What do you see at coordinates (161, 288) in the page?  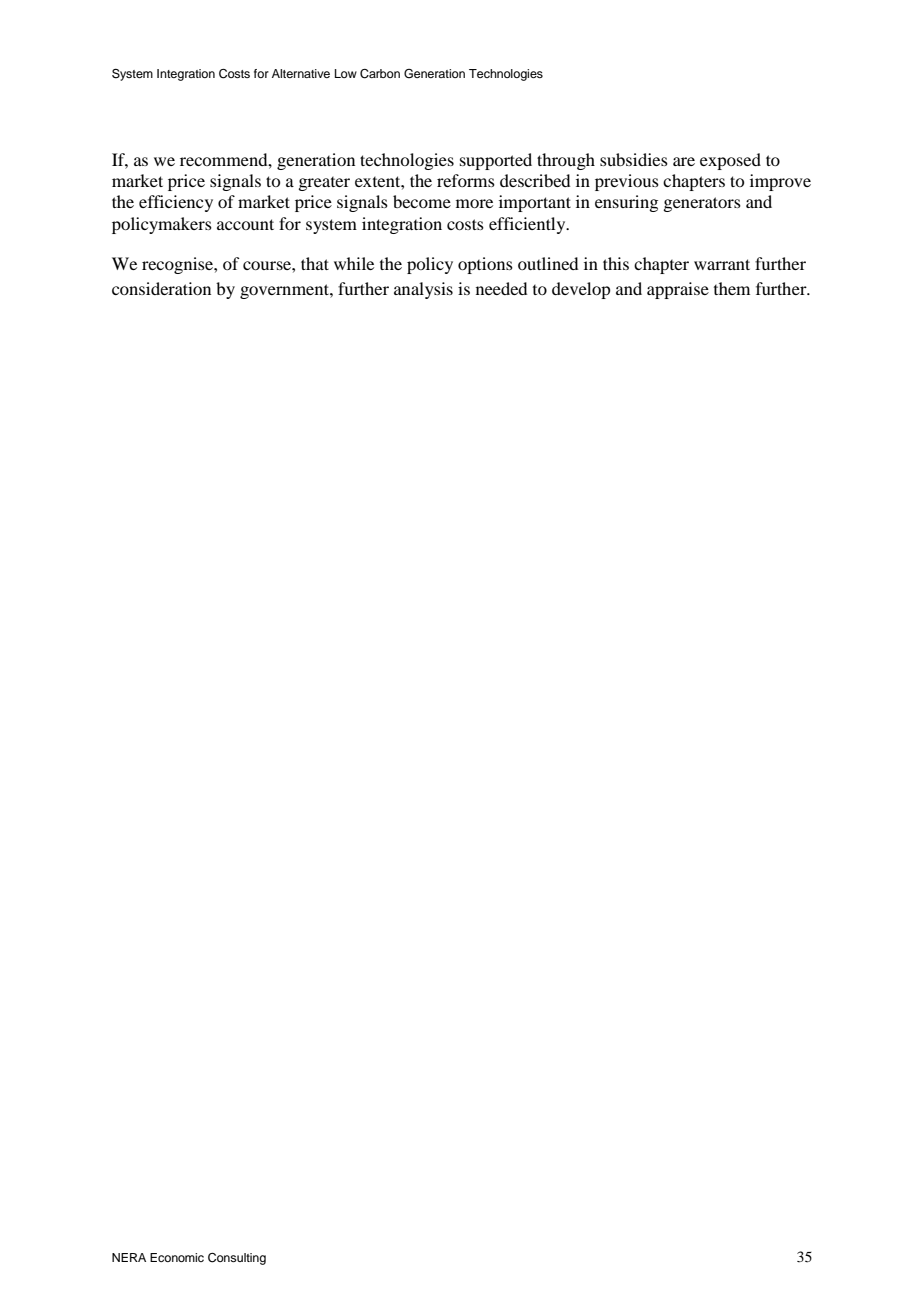 I see `consideration` at bounding box center [161, 288].
